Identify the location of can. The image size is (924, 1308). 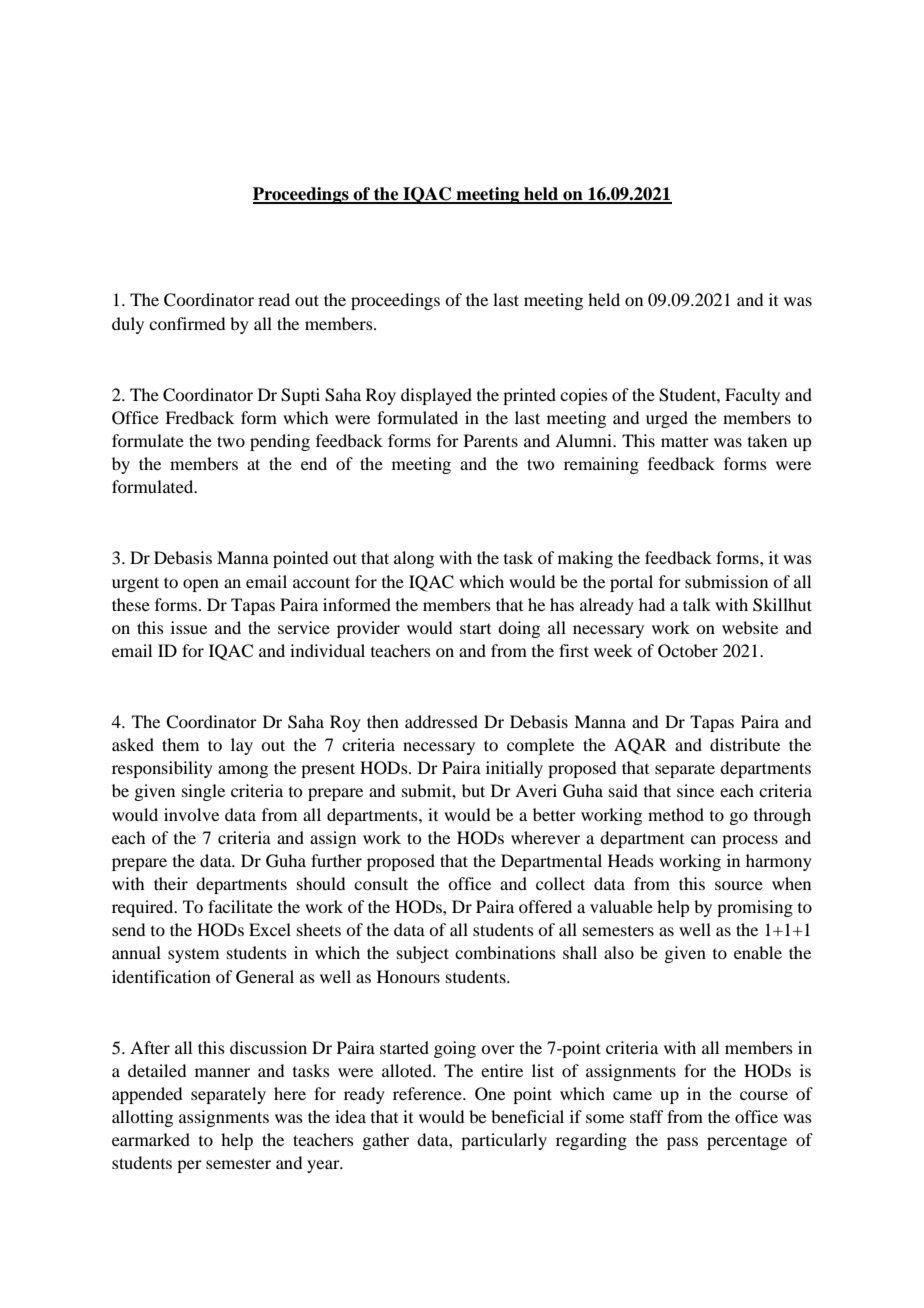
(703, 839).
